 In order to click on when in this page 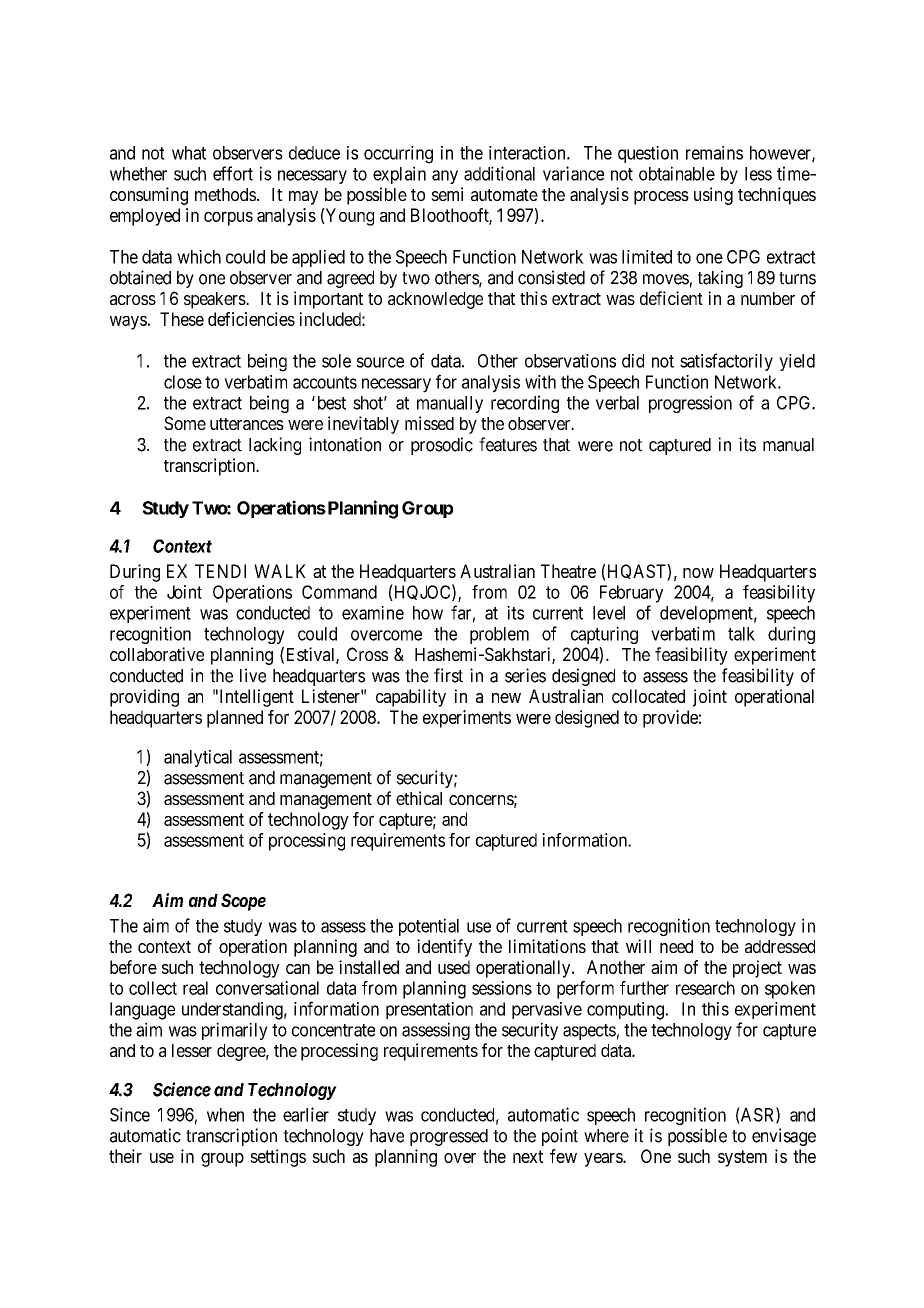, I will do `click(225, 1115)`.
